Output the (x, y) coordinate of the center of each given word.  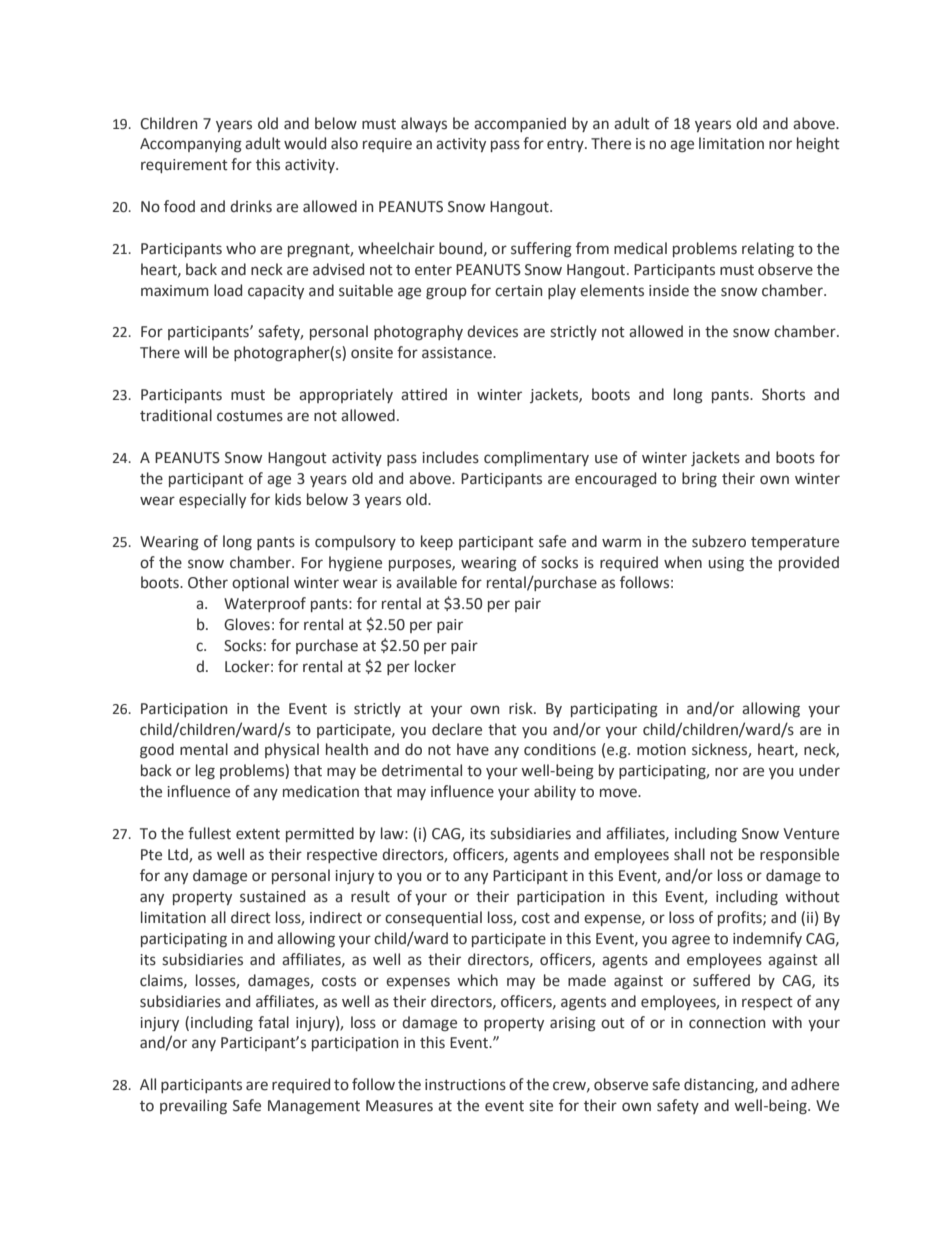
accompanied (520, 124)
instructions (465, 1085)
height (818, 144)
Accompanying (191, 145)
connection (727, 1023)
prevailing (193, 1106)
